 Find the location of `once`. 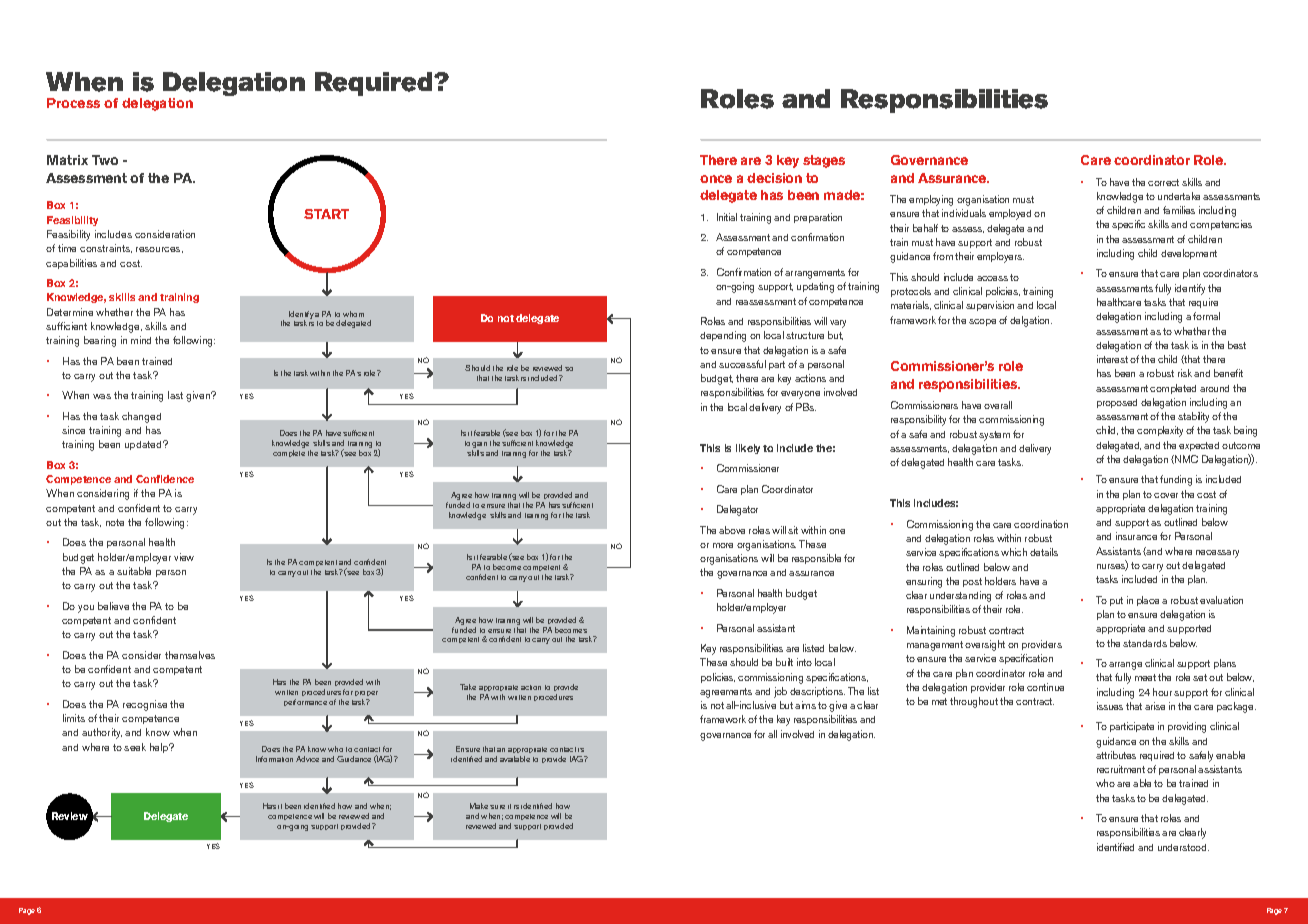

once is located at coordinates (716, 179).
